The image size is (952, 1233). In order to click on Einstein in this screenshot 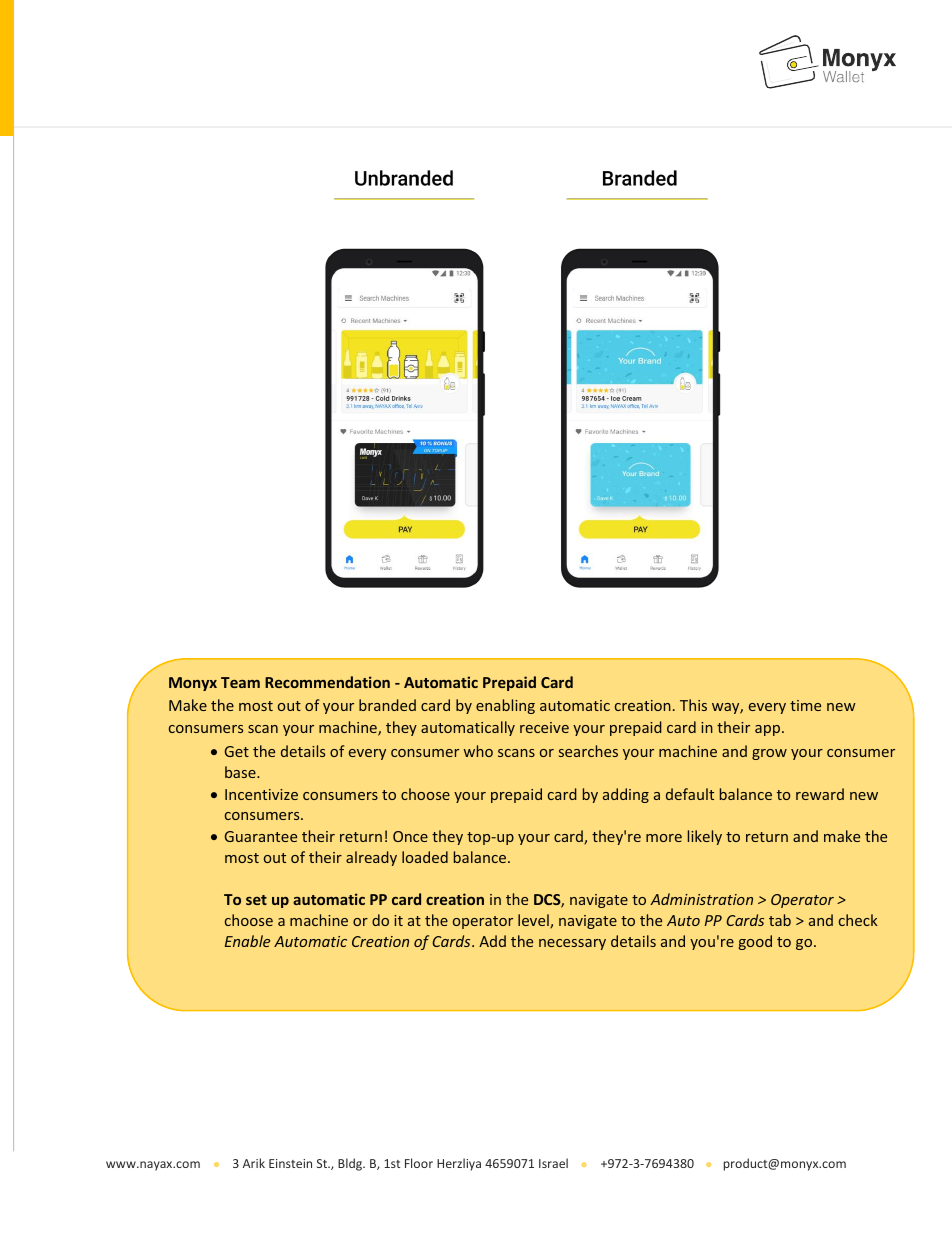, I will do `click(290, 1163)`.
